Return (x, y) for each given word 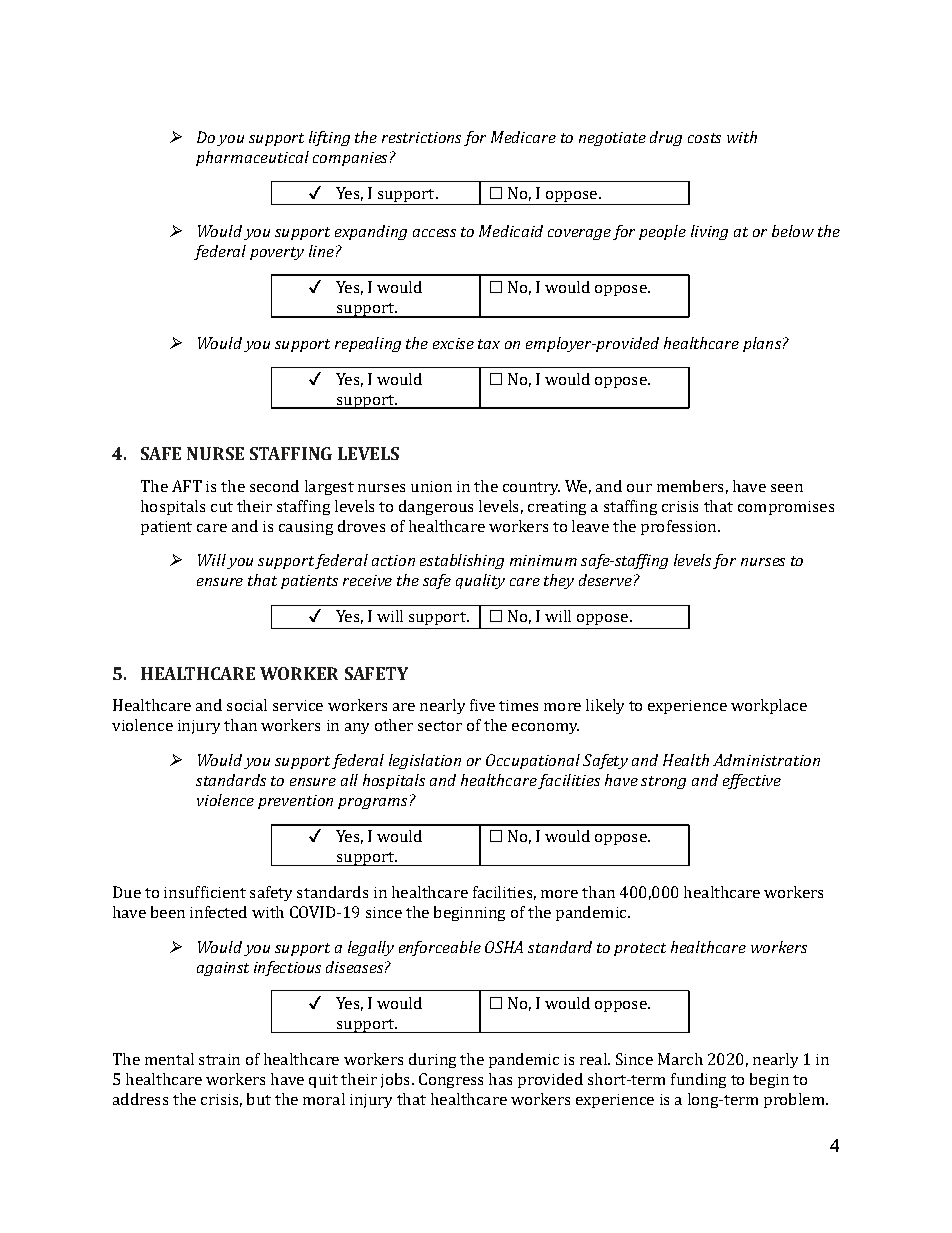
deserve (605, 580)
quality (480, 581)
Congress (451, 1080)
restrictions (421, 137)
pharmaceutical (252, 158)
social (247, 705)
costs (704, 138)
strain (219, 1059)
